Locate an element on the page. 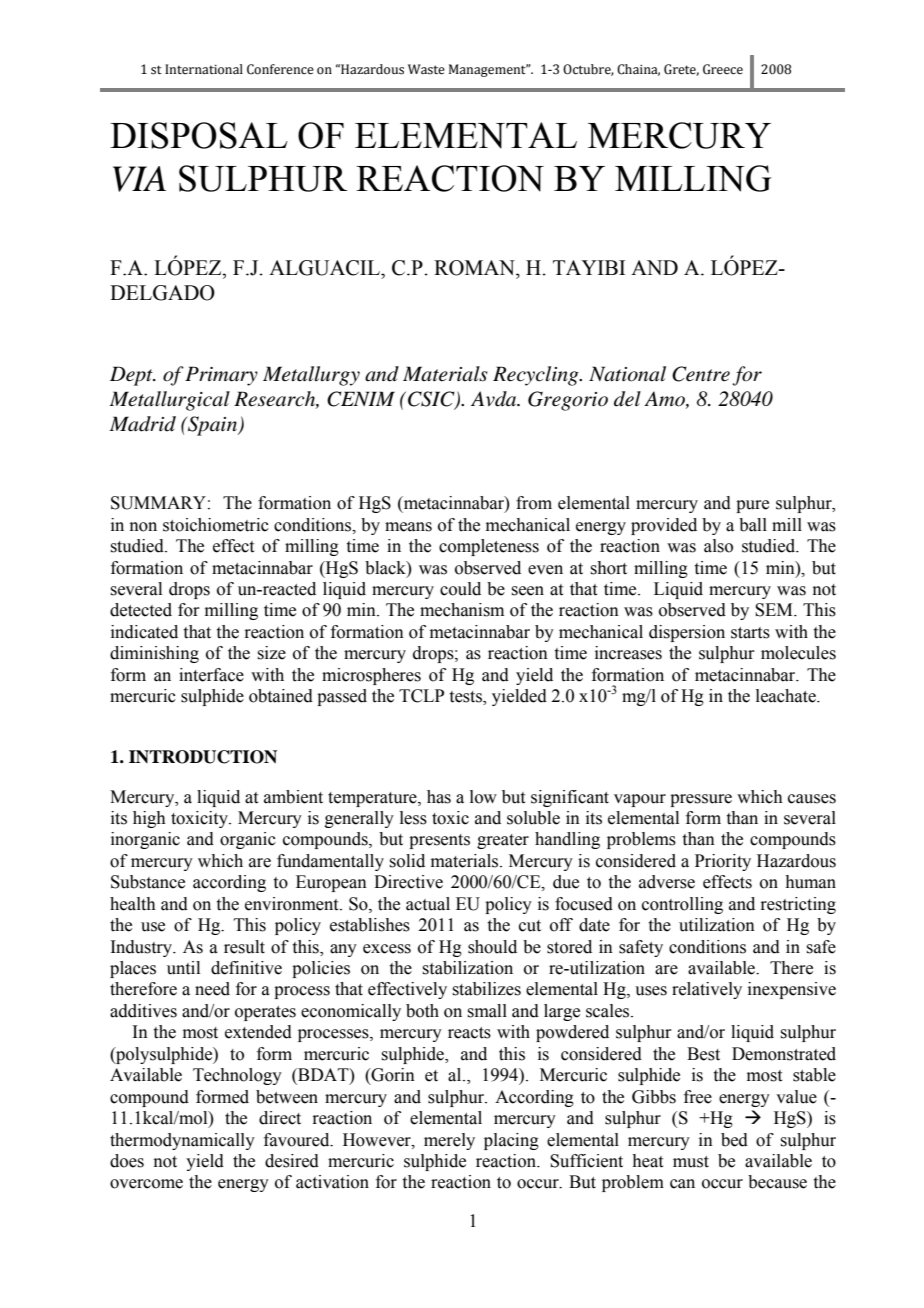  thermodynamically is located at coordinates (182, 1141).
